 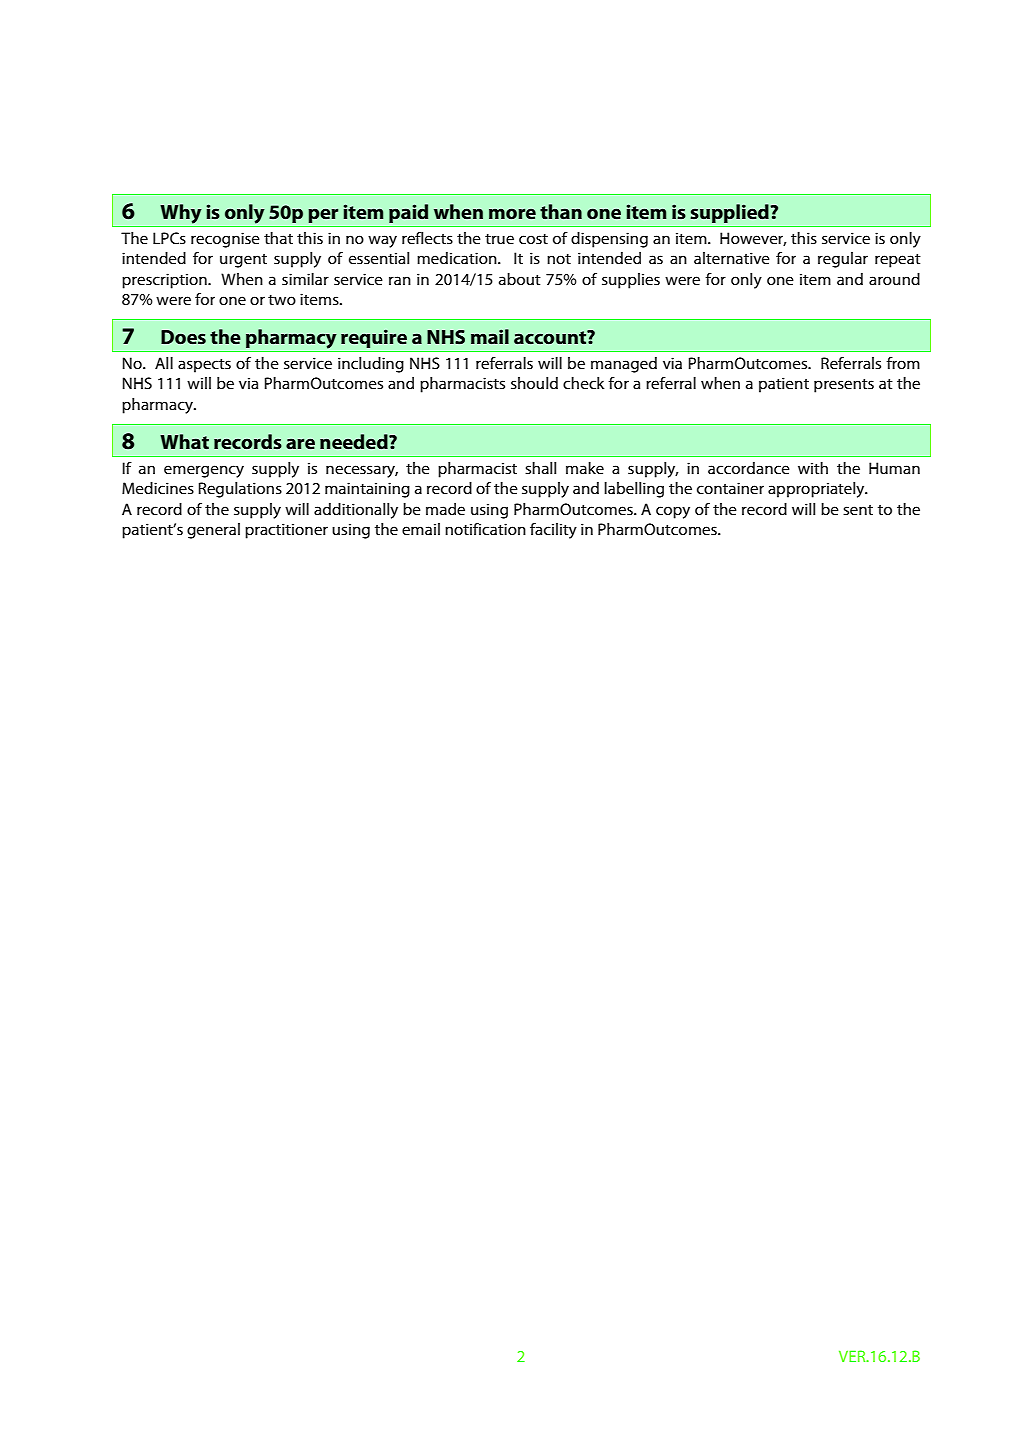 I want to click on aspects, so click(x=204, y=366).
